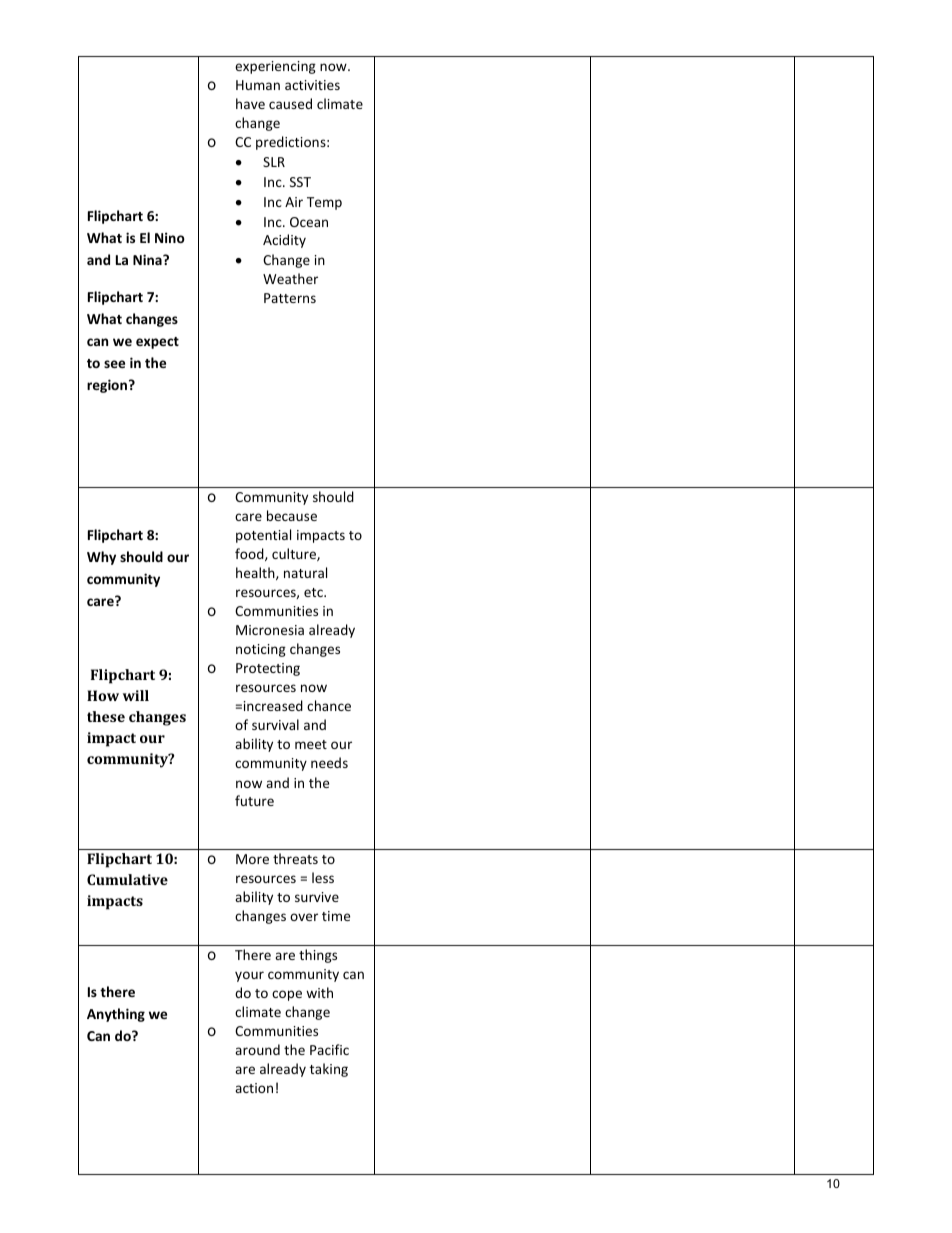 This screenshot has width=952, height=1233. Describe the element at coordinates (170, 237) in the screenshot. I see `Nino` at that location.
